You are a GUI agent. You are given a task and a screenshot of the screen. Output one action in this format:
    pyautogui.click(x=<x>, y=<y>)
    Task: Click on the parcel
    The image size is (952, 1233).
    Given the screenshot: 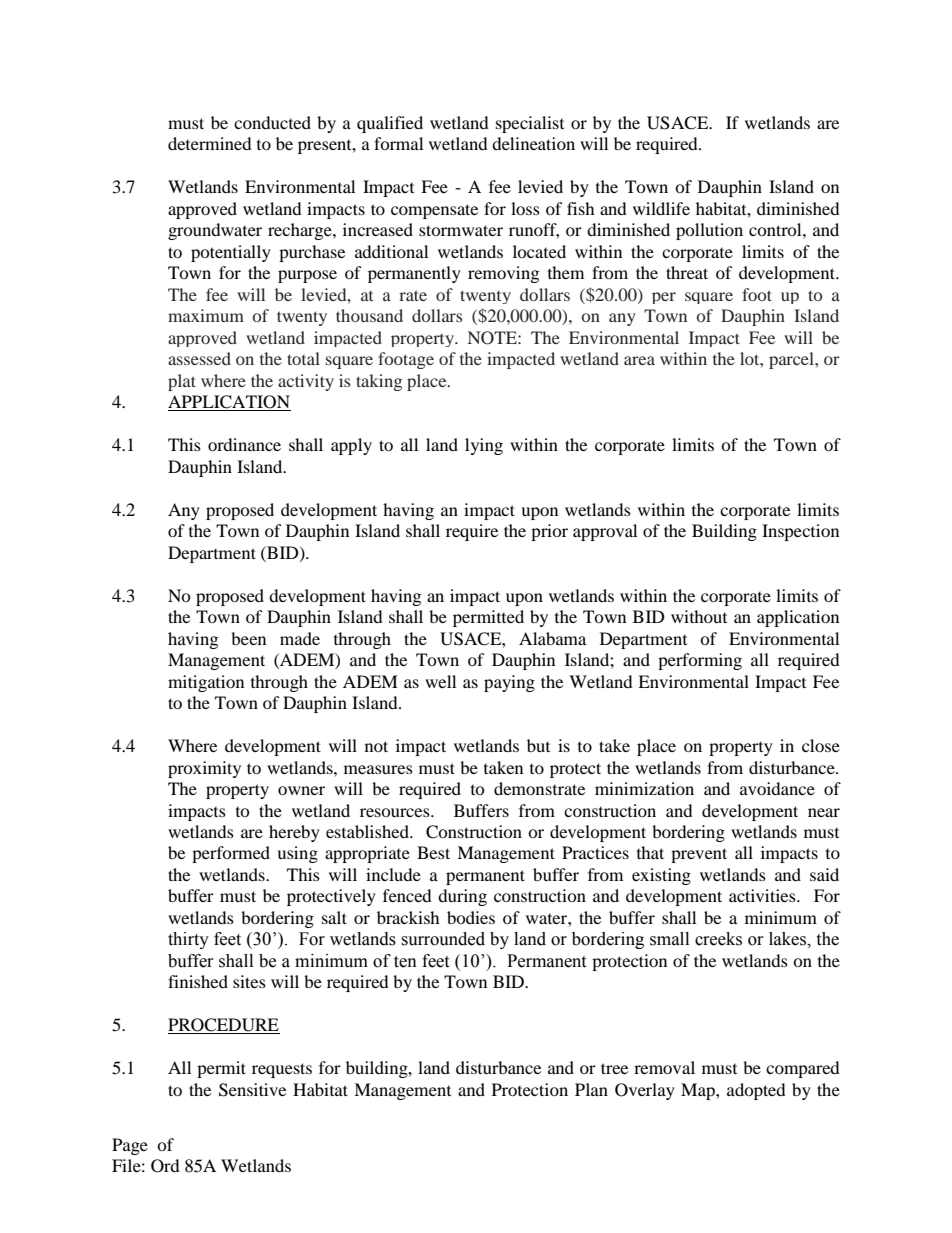 What is the action you would take?
    pyautogui.click(x=792, y=360)
